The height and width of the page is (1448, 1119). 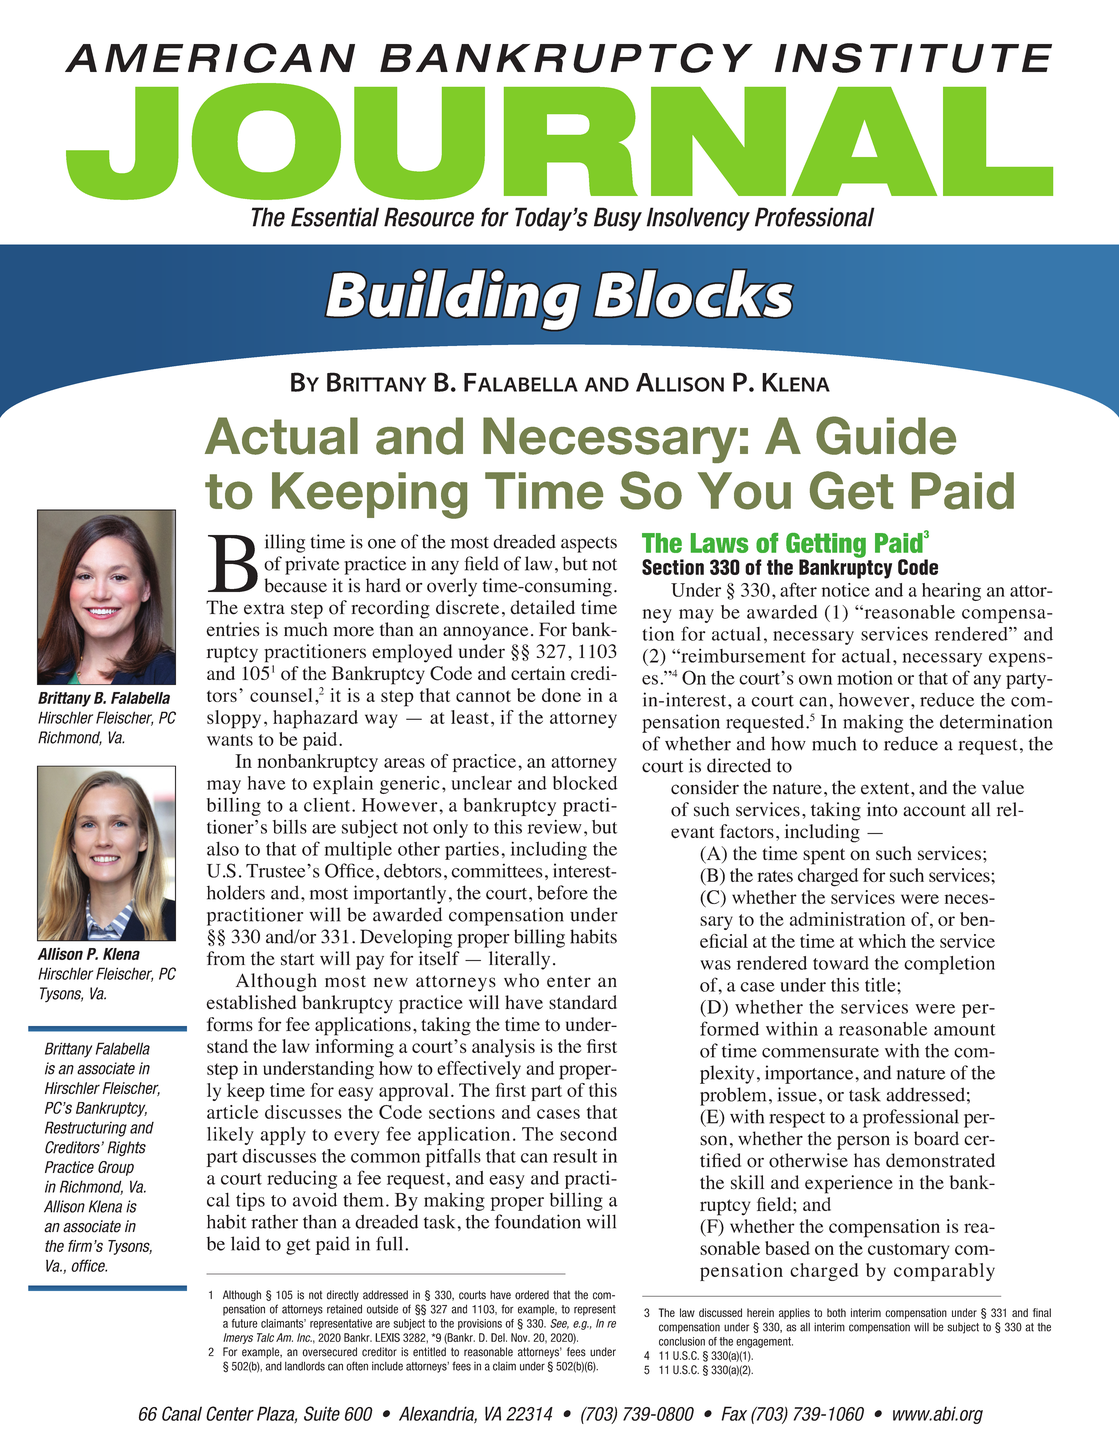 I want to click on See, so click(x=559, y=1324).
